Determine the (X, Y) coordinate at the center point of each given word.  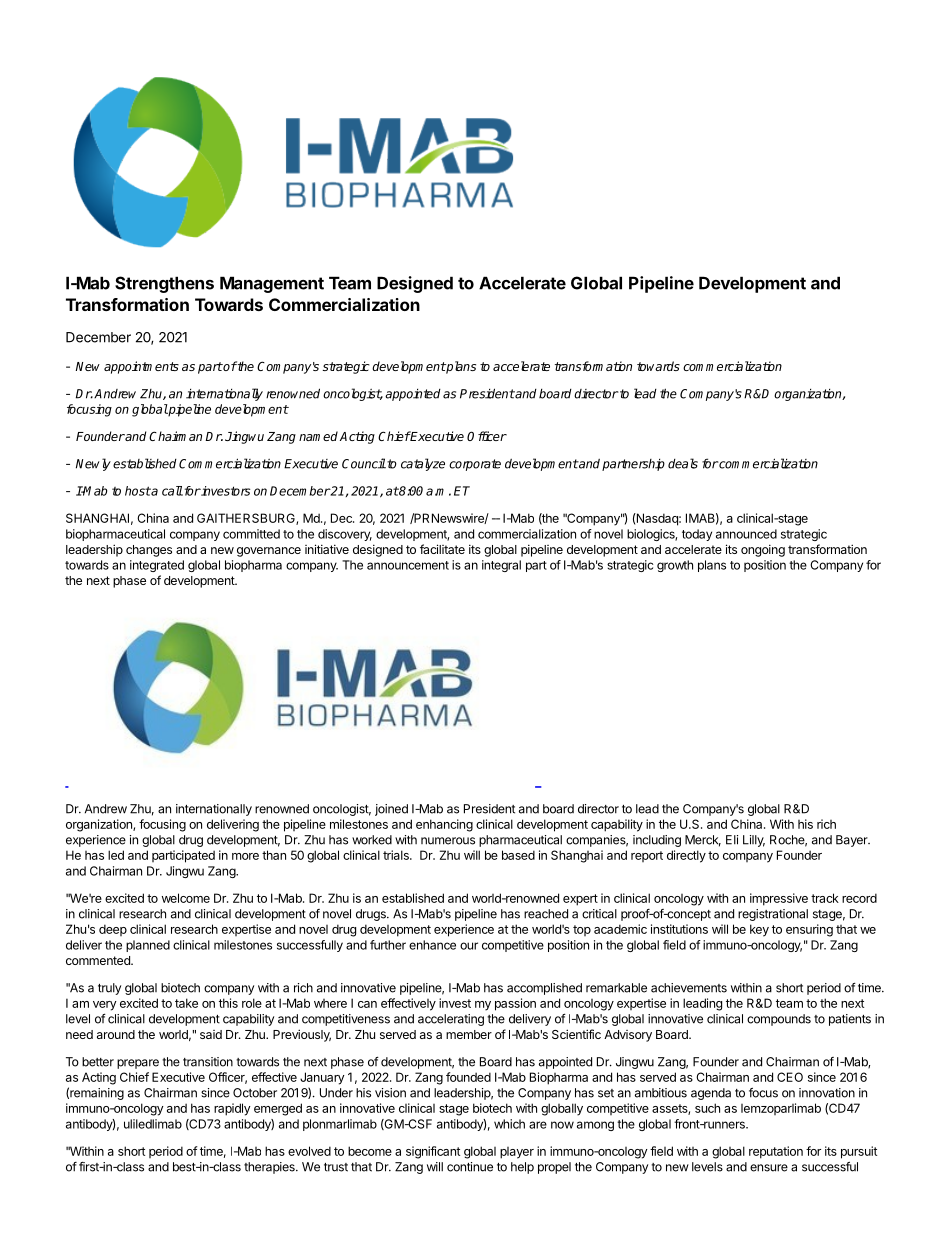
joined (391, 810)
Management (272, 284)
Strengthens (164, 284)
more (245, 856)
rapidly (232, 1109)
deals (683, 463)
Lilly (754, 841)
